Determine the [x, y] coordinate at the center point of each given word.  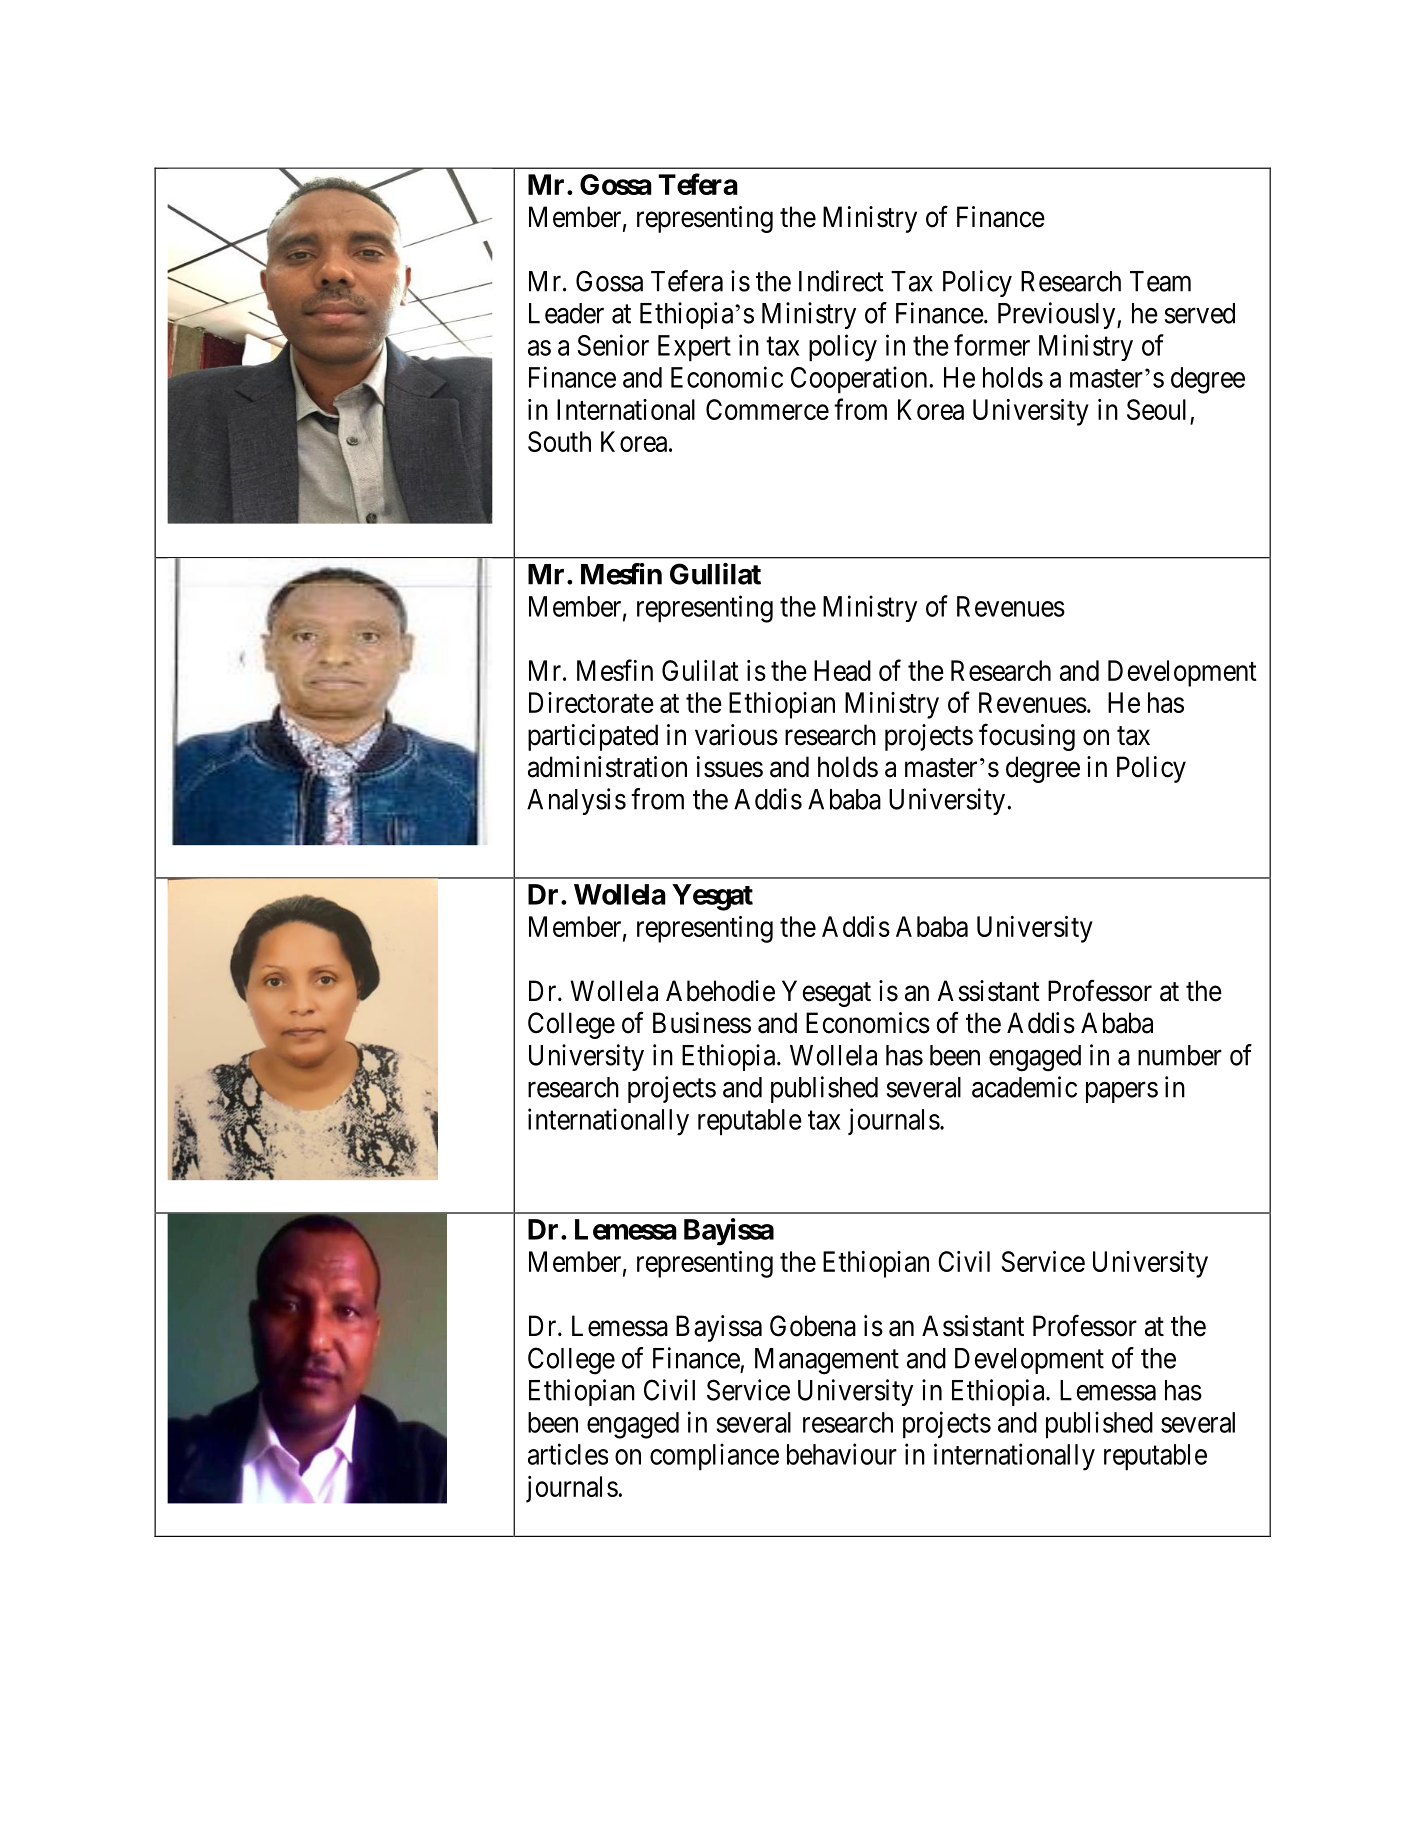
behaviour [842, 1454]
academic [1024, 1087]
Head [842, 670]
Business [702, 1023]
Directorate [591, 702]
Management [827, 1361]
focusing [1027, 737]
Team [1160, 281]
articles [568, 1454]
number [1180, 1055]
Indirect [841, 281]
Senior [613, 345]
